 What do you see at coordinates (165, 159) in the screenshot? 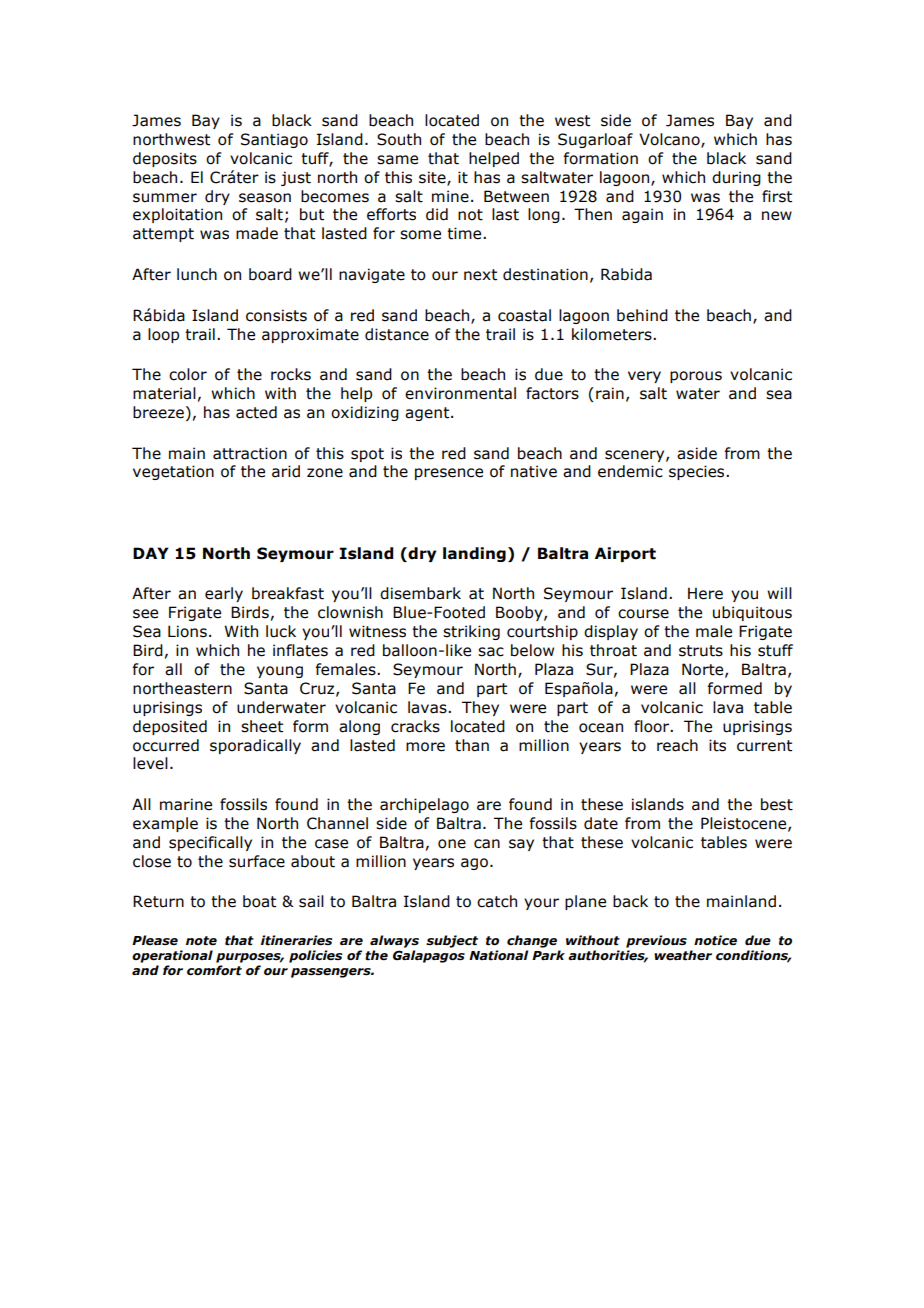
I see `deposits` at bounding box center [165, 159].
